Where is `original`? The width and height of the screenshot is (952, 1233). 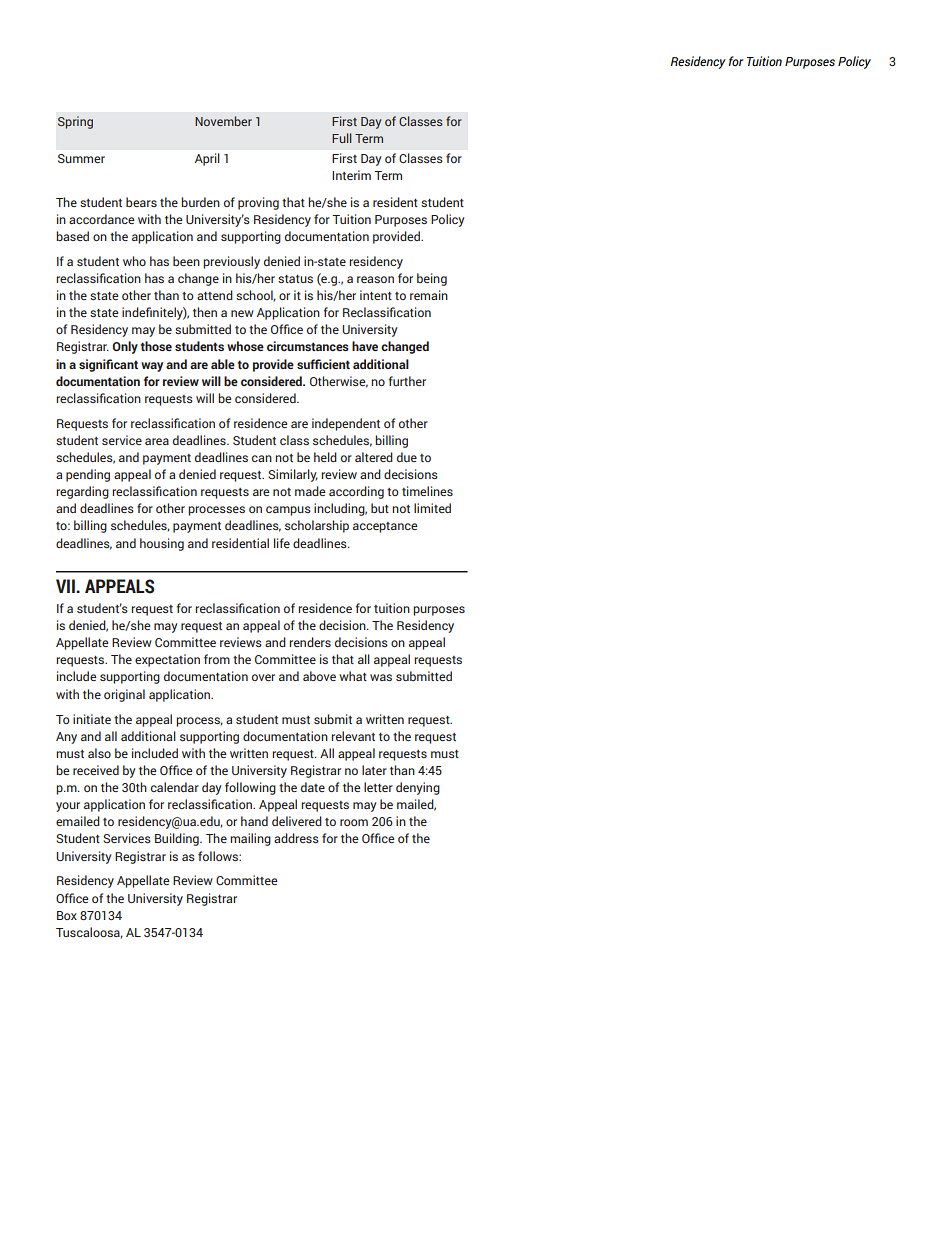
original is located at coordinates (124, 695).
